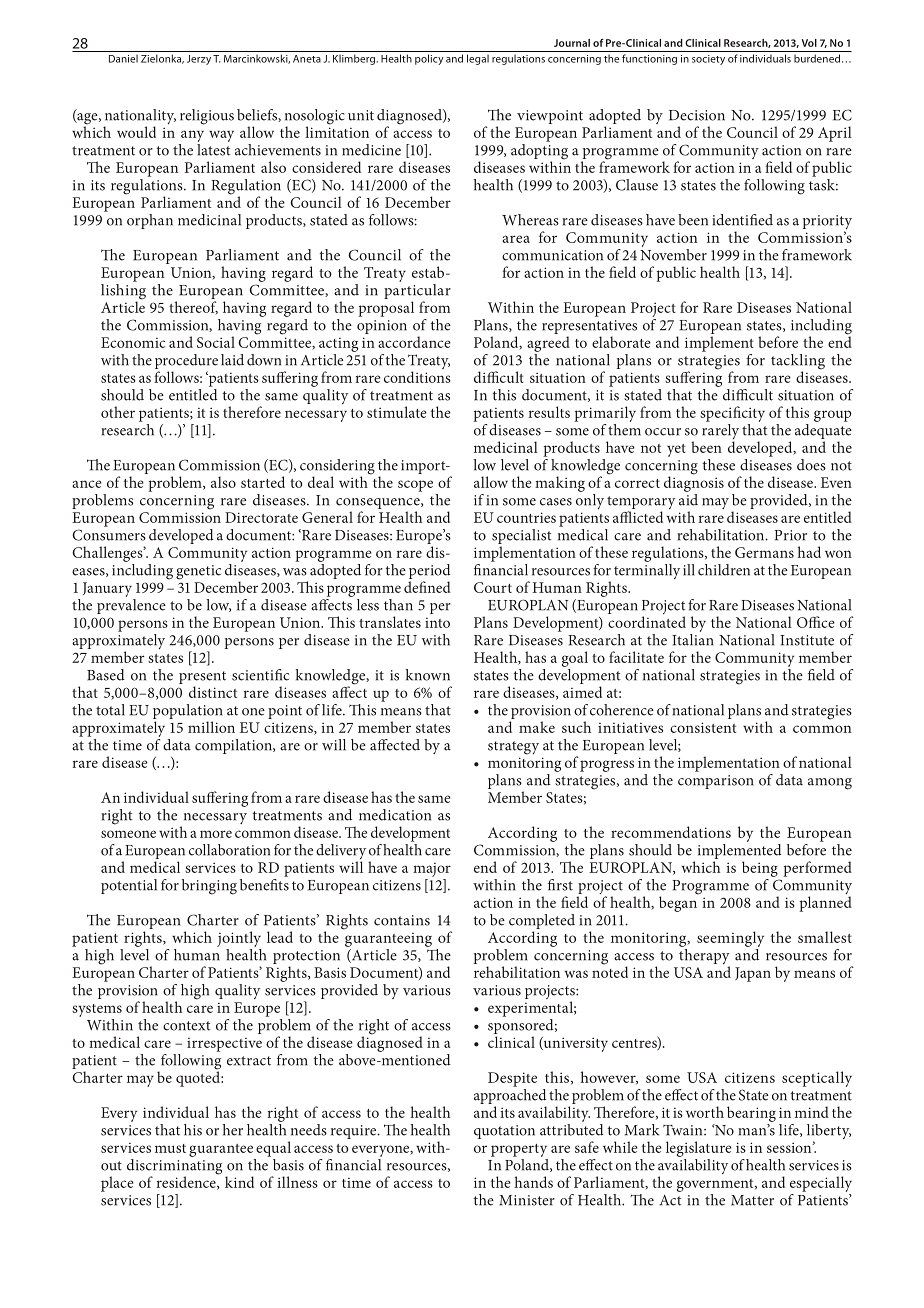 The width and height of the screenshot is (924, 1308). I want to click on Jerzy, so click(199, 60).
